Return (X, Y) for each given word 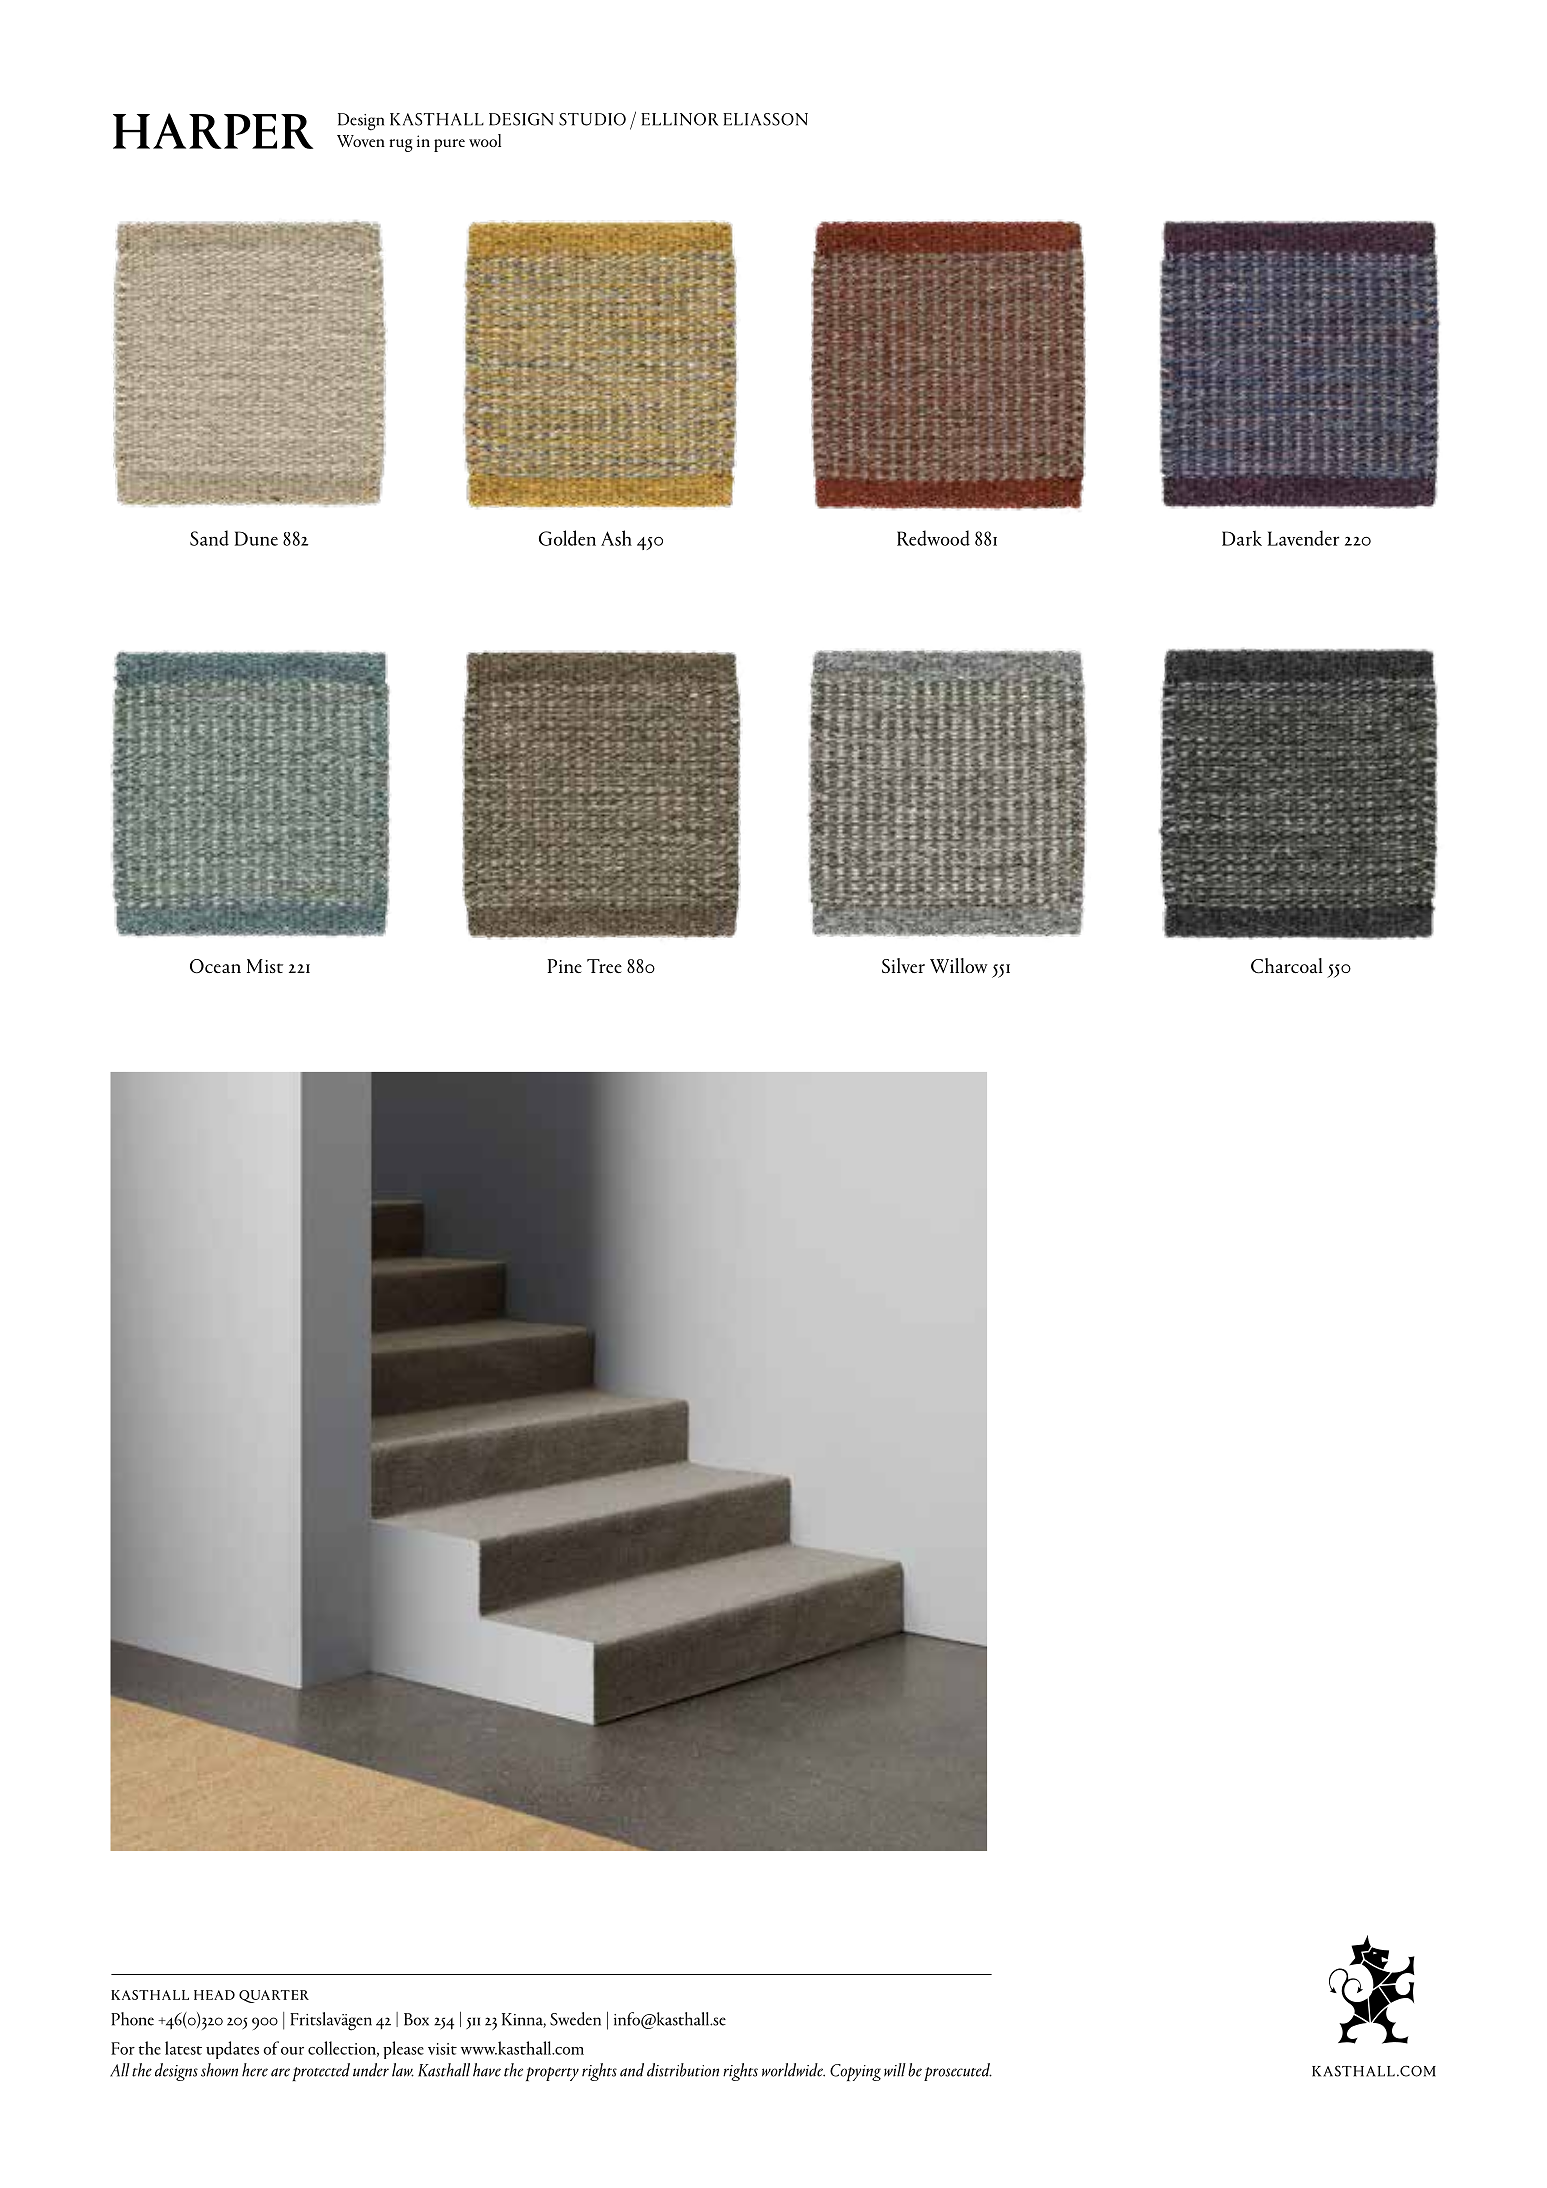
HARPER (213, 131)
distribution (683, 2070)
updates (232, 2050)
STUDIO (592, 119)
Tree (604, 966)
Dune (256, 538)
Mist (265, 966)
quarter (274, 1996)
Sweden (575, 2019)
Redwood (933, 538)
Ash (616, 538)
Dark (1242, 538)
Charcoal (1286, 966)
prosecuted (958, 2072)
